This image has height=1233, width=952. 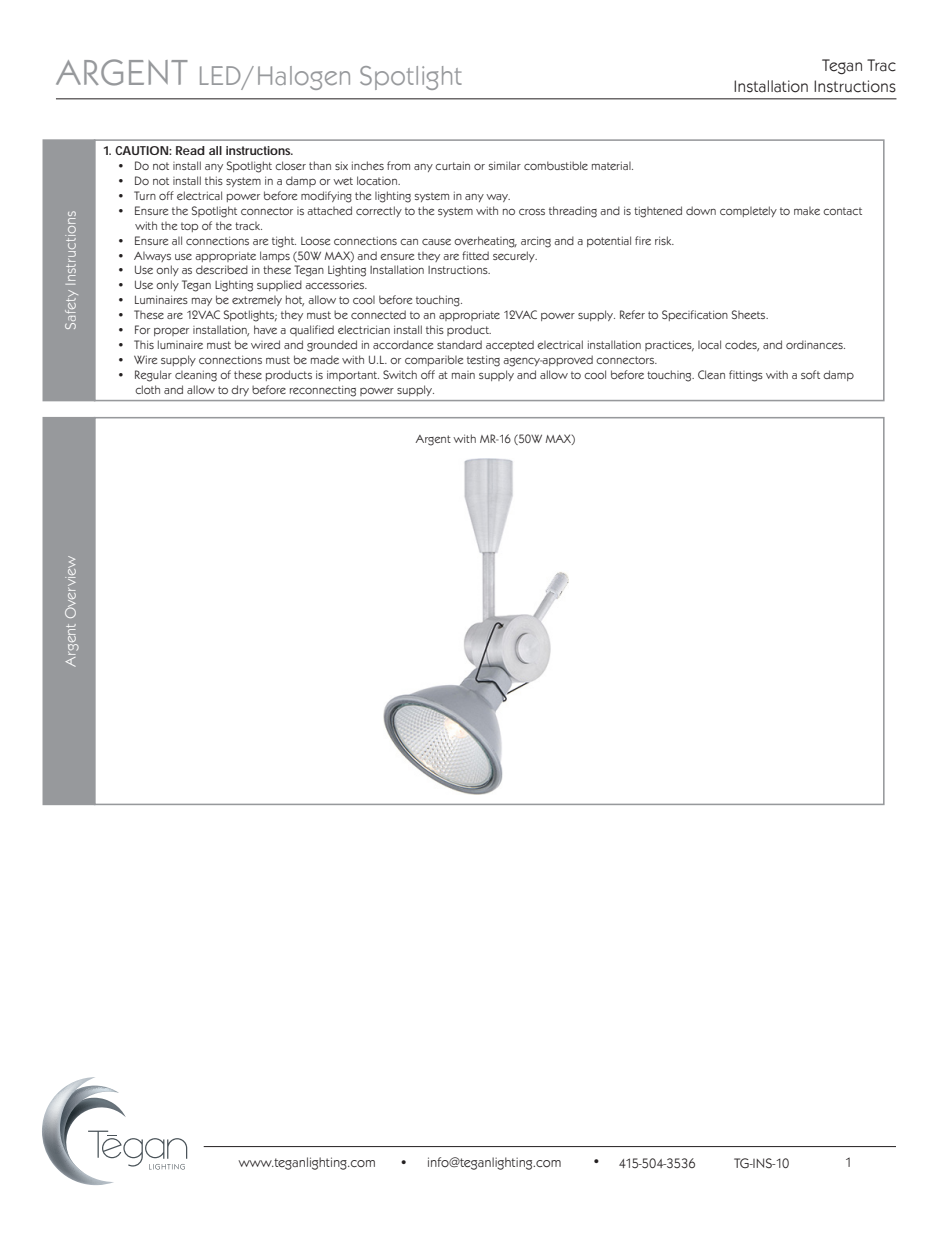 I want to click on top, so click(x=189, y=227).
